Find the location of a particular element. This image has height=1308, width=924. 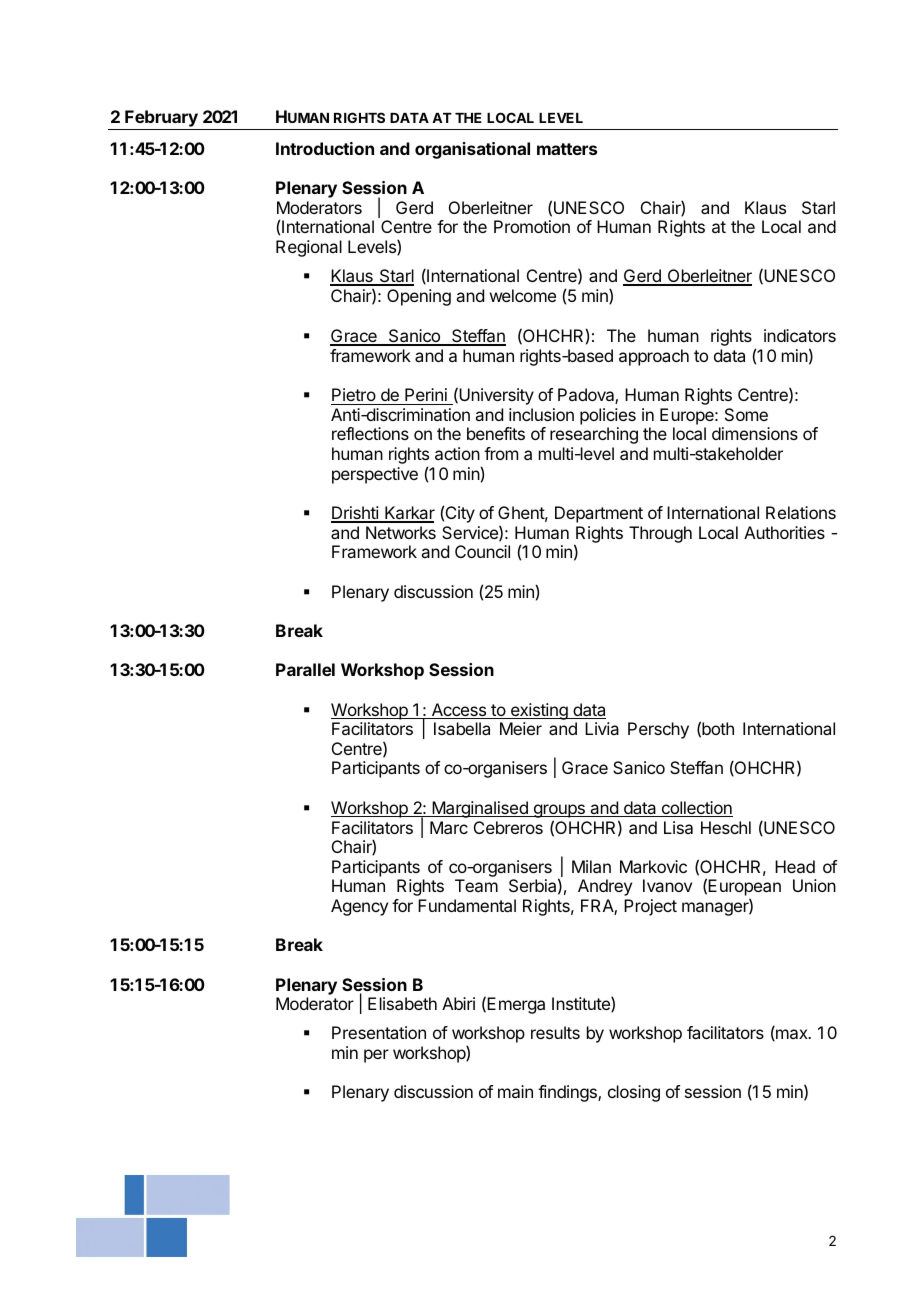

Council is located at coordinates (482, 551).
